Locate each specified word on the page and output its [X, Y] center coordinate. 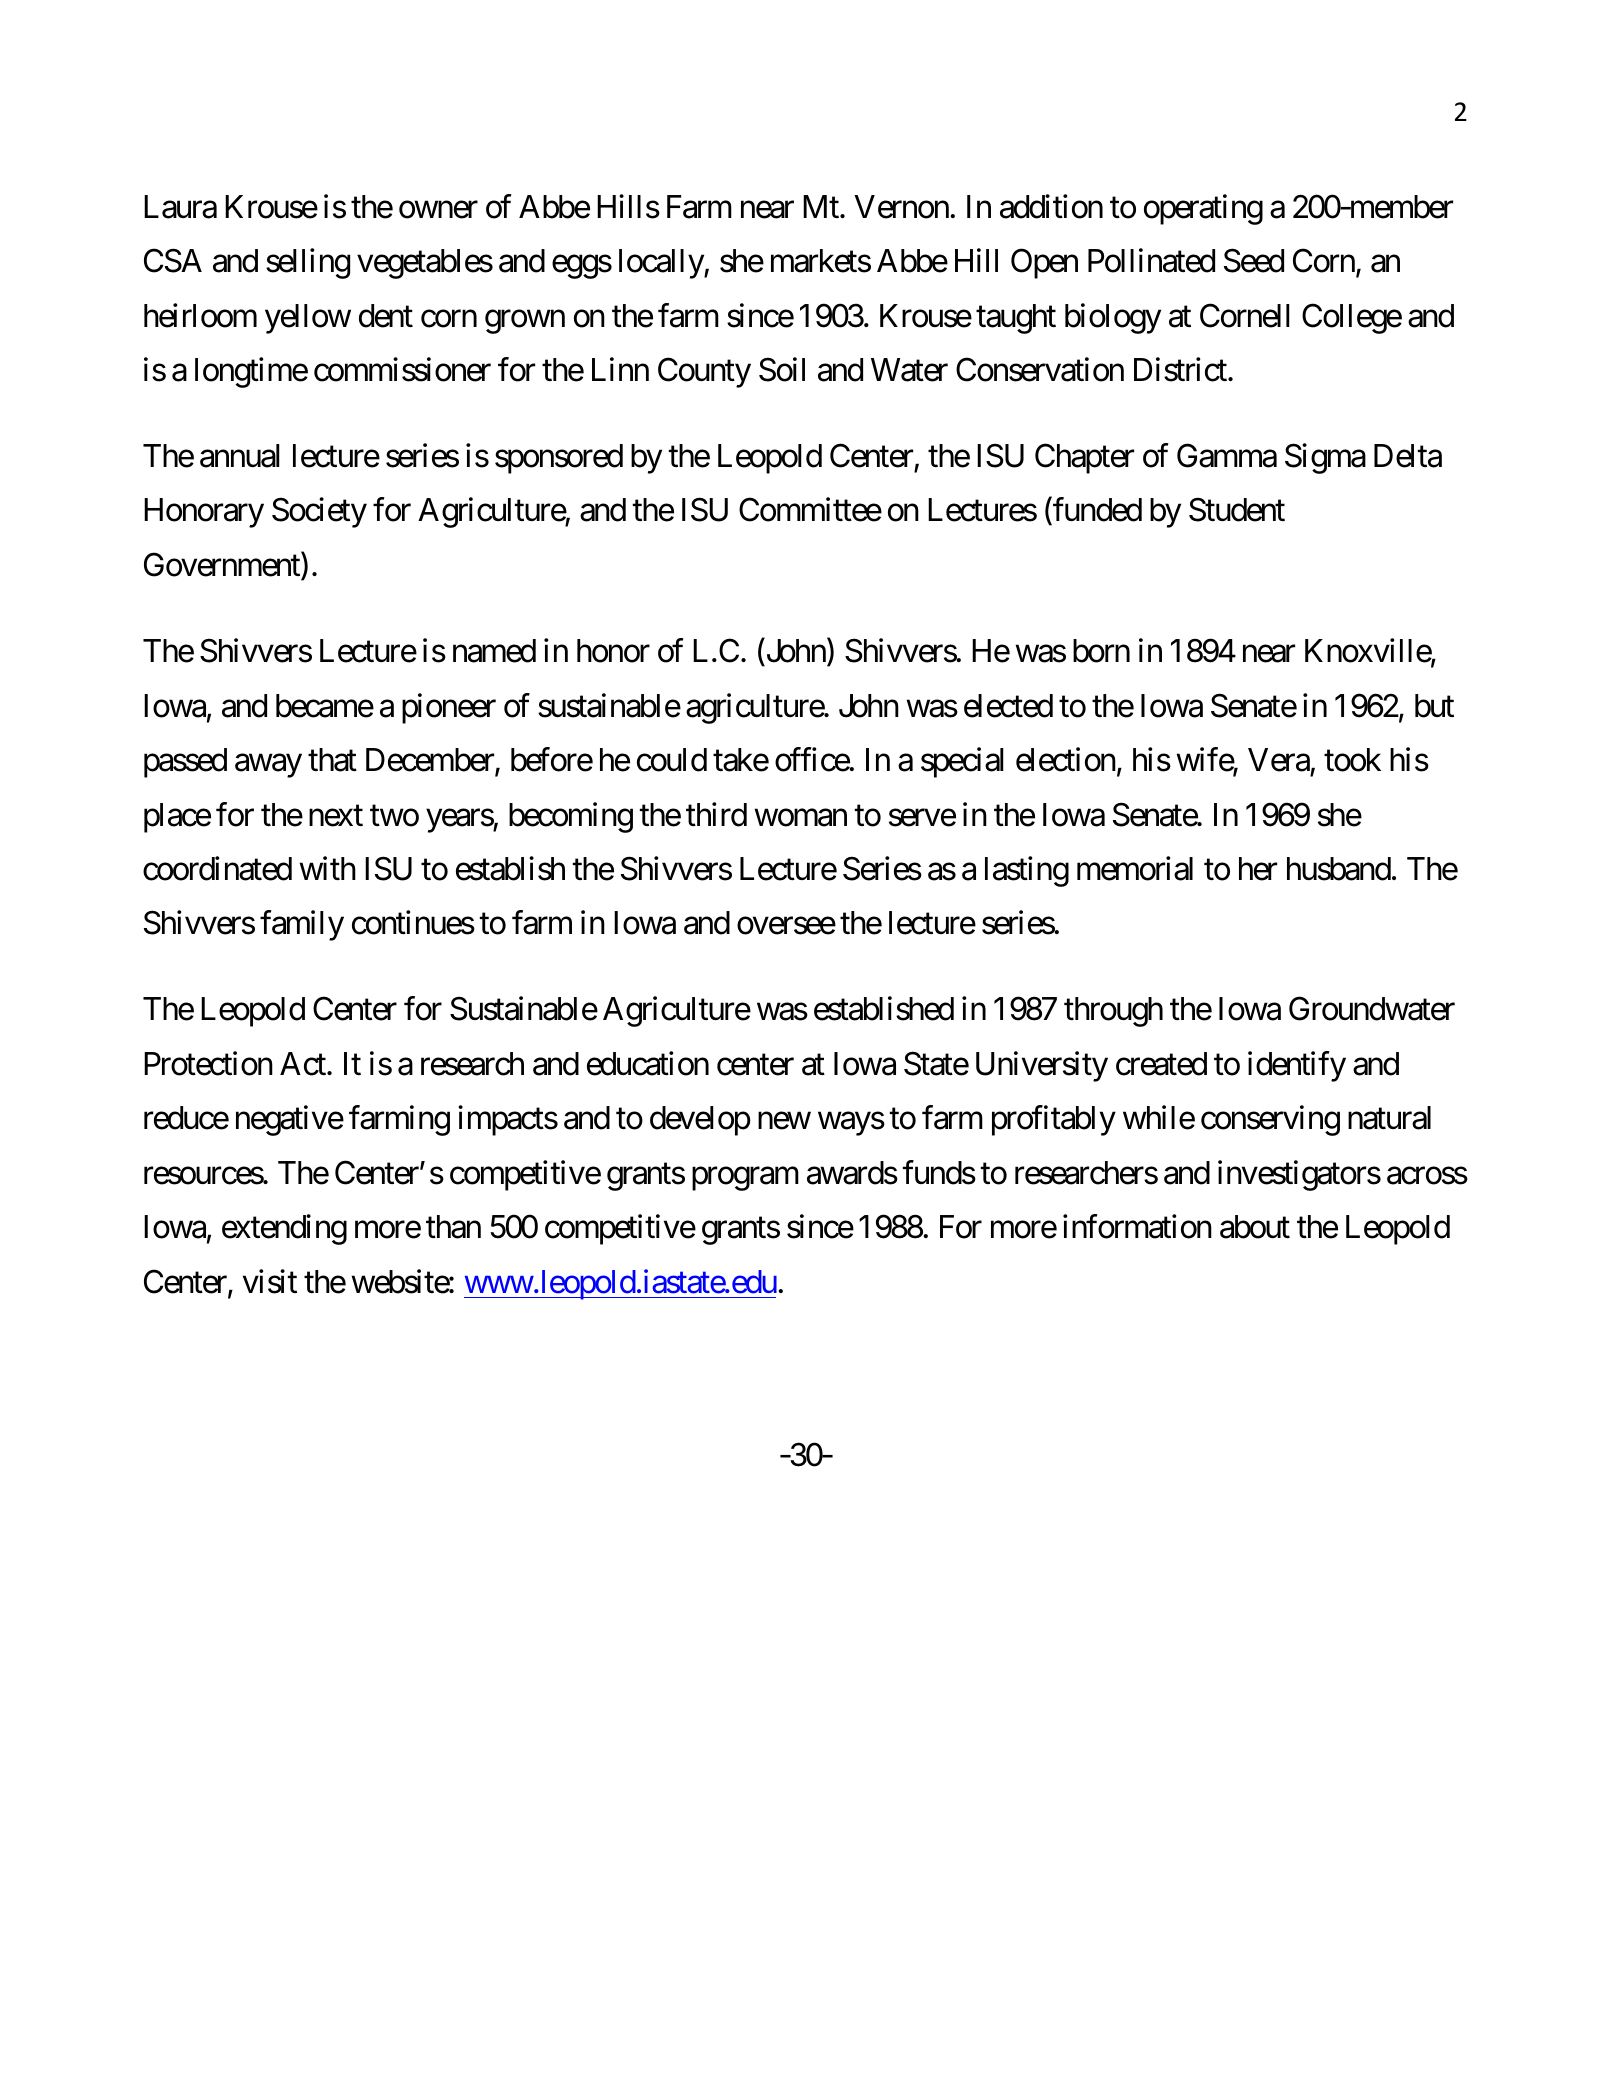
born [1101, 651]
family [302, 926]
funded [1096, 511]
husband [1339, 869]
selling [308, 263]
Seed [1254, 260]
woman [800, 818]
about [1255, 1227]
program [745, 1179]
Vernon [901, 207]
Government [223, 566]
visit [270, 1281]
